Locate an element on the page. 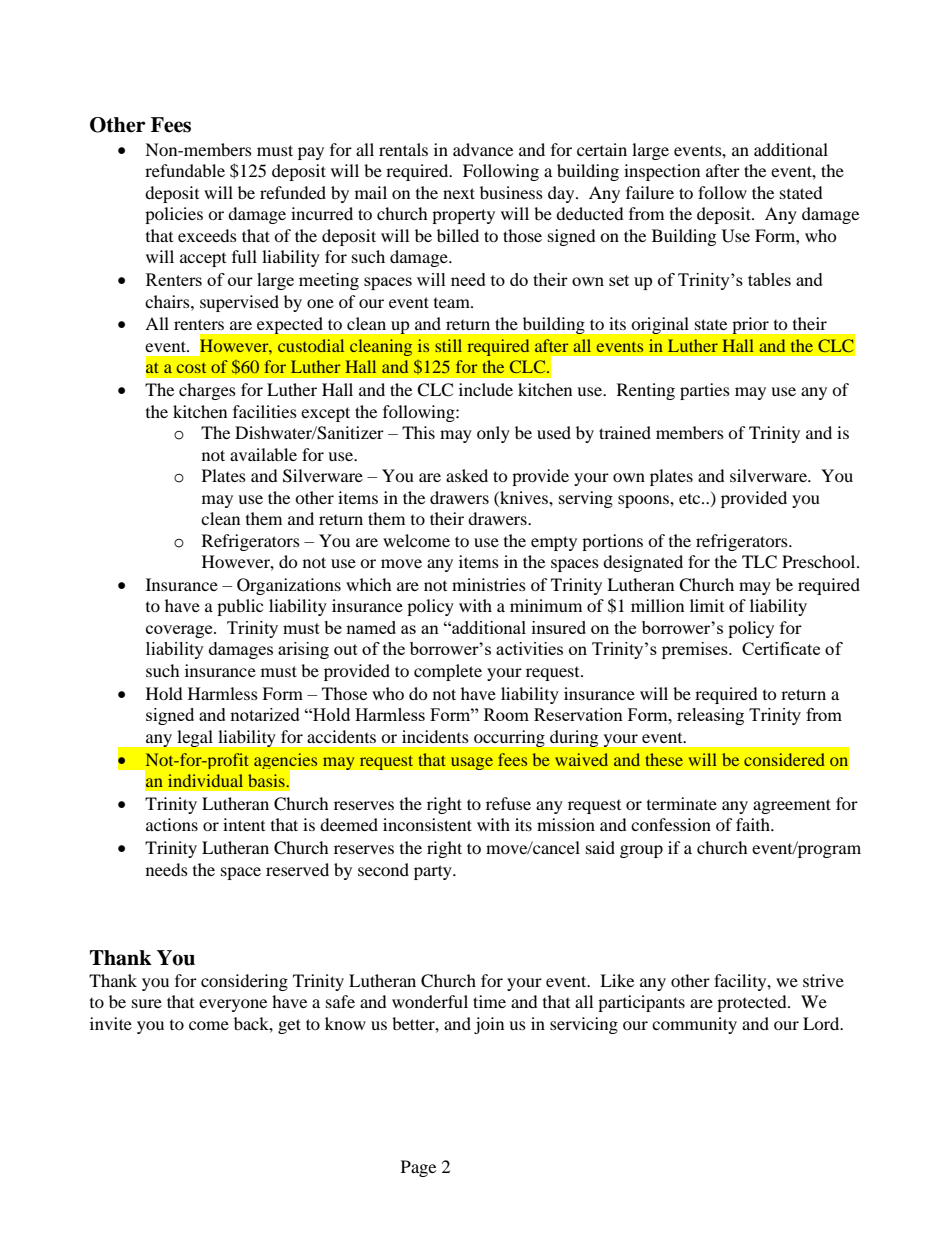 The image size is (952, 1233). available is located at coordinates (263, 454).
